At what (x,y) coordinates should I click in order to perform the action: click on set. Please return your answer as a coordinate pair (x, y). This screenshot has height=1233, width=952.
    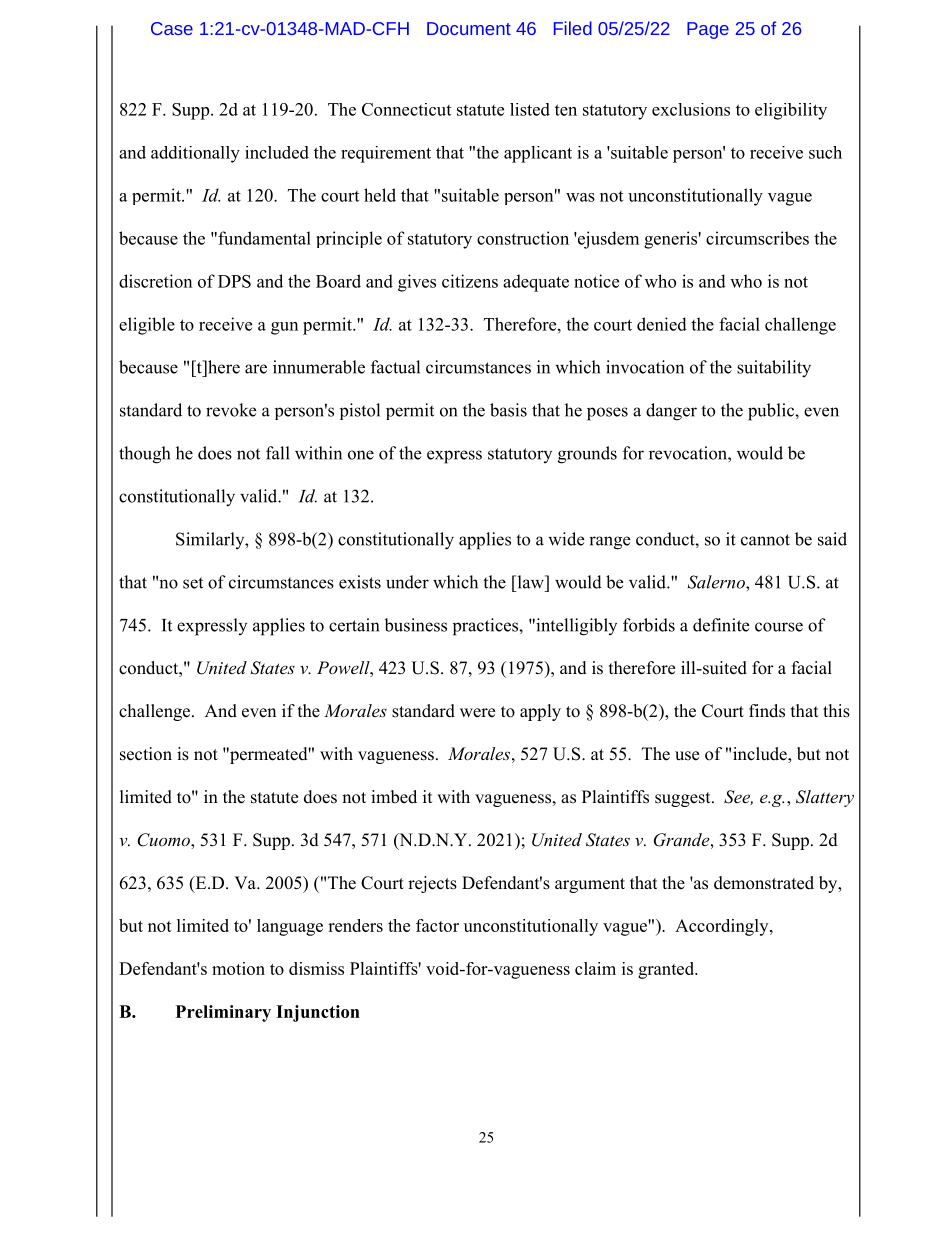
    Looking at the image, I should click on (193, 583).
